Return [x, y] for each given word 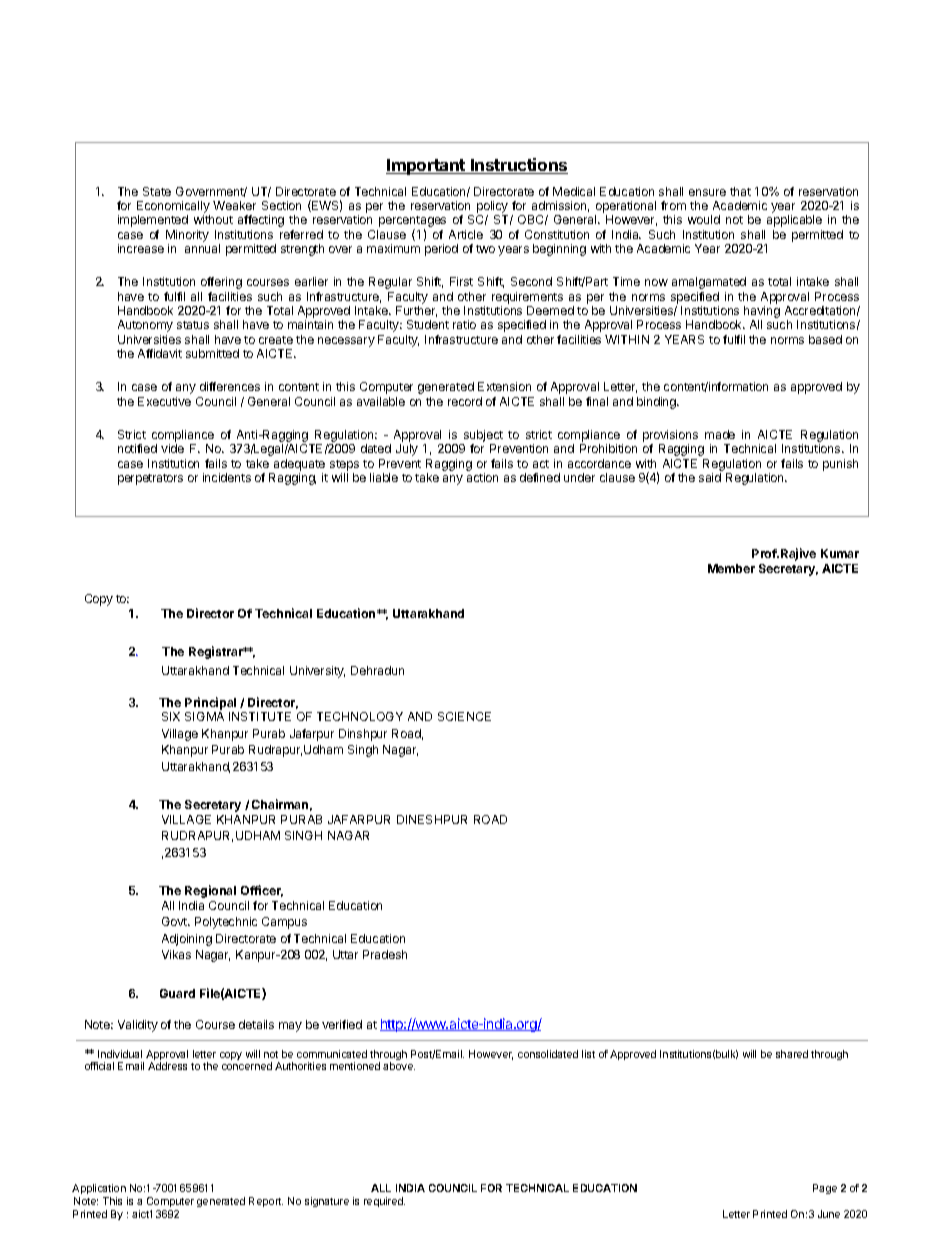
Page [825, 1189]
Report [266, 1202]
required [384, 1202]
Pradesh [385, 954]
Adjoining [187, 940]
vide [172, 448]
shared [792, 1054]
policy [492, 208]
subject [483, 436]
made [720, 434]
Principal [210, 703]
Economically [173, 208]
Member [731, 568]
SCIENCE [464, 716]
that [740, 191]
